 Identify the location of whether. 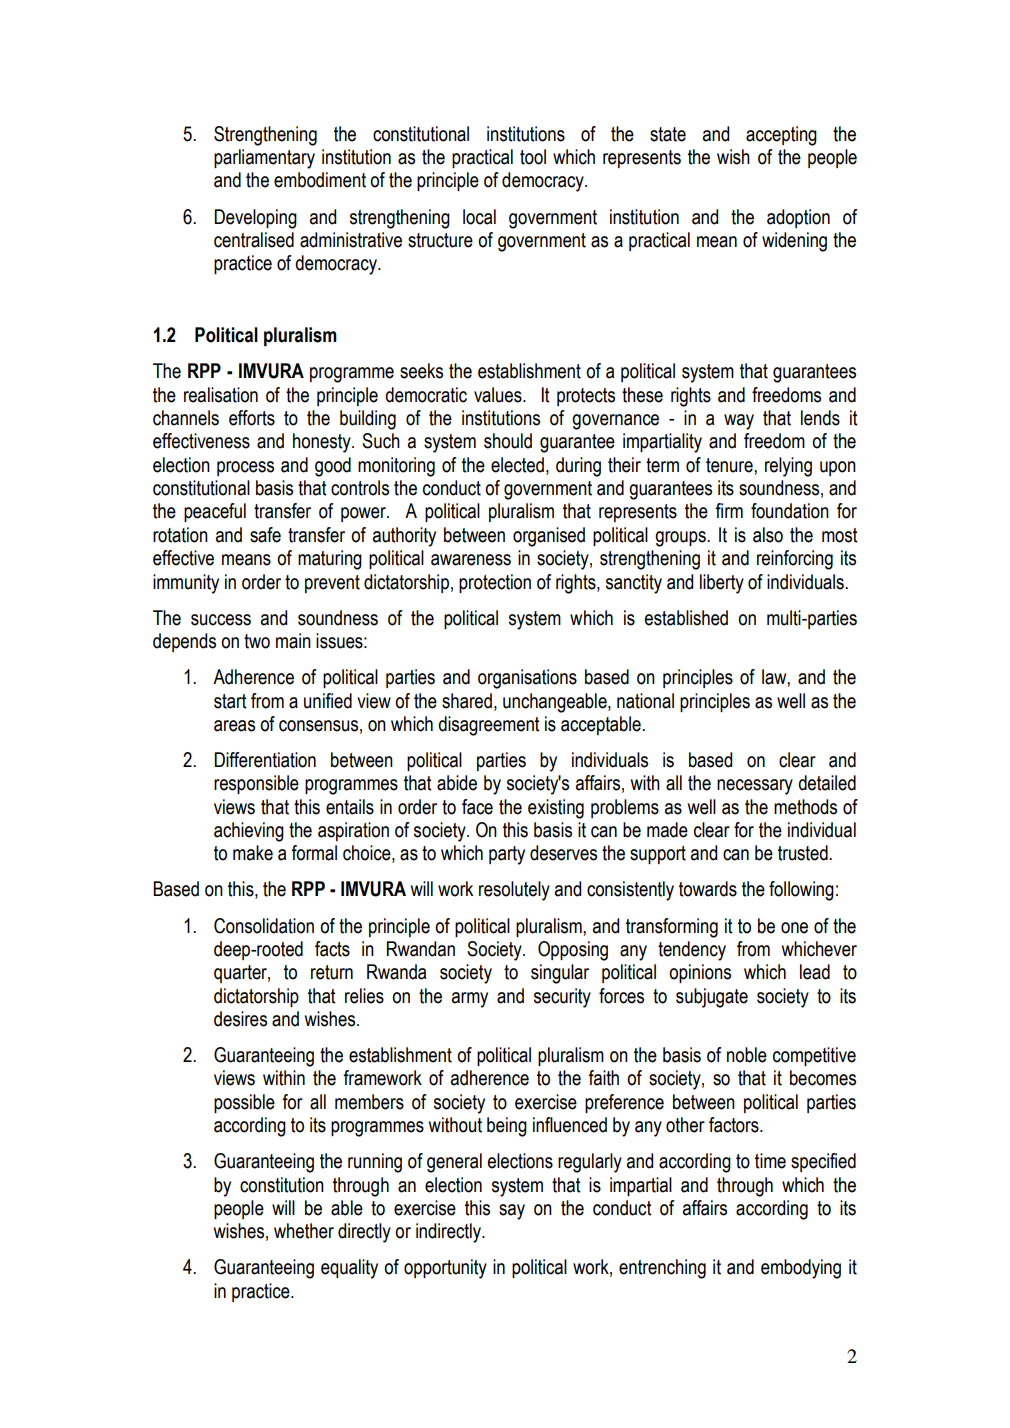
(304, 1231).
